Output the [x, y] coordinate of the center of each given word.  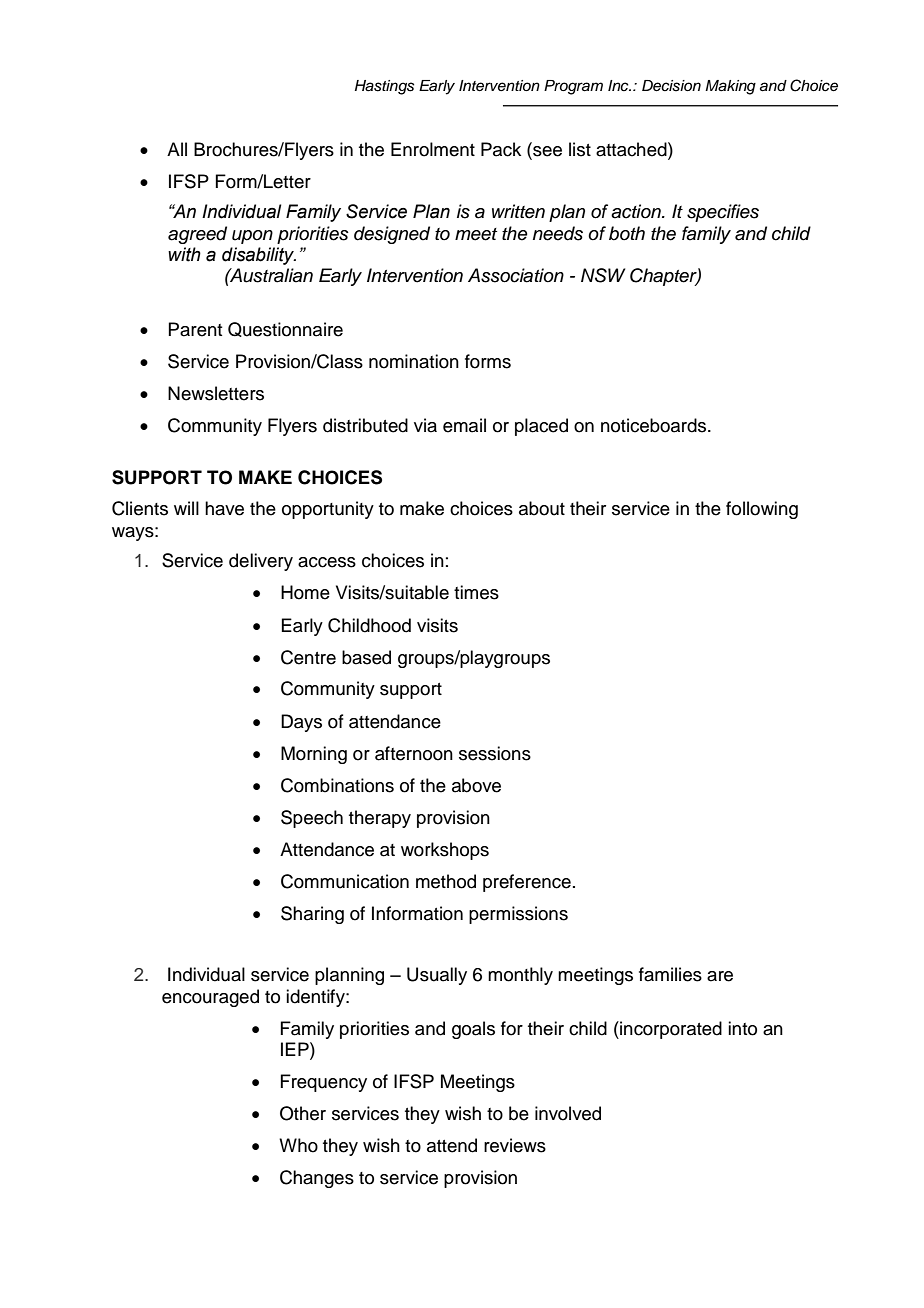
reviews [515, 1145]
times [476, 592]
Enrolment [433, 149]
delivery [261, 562]
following [762, 510]
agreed [197, 235]
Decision [671, 86]
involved [568, 1113]
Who [298, 1145]
